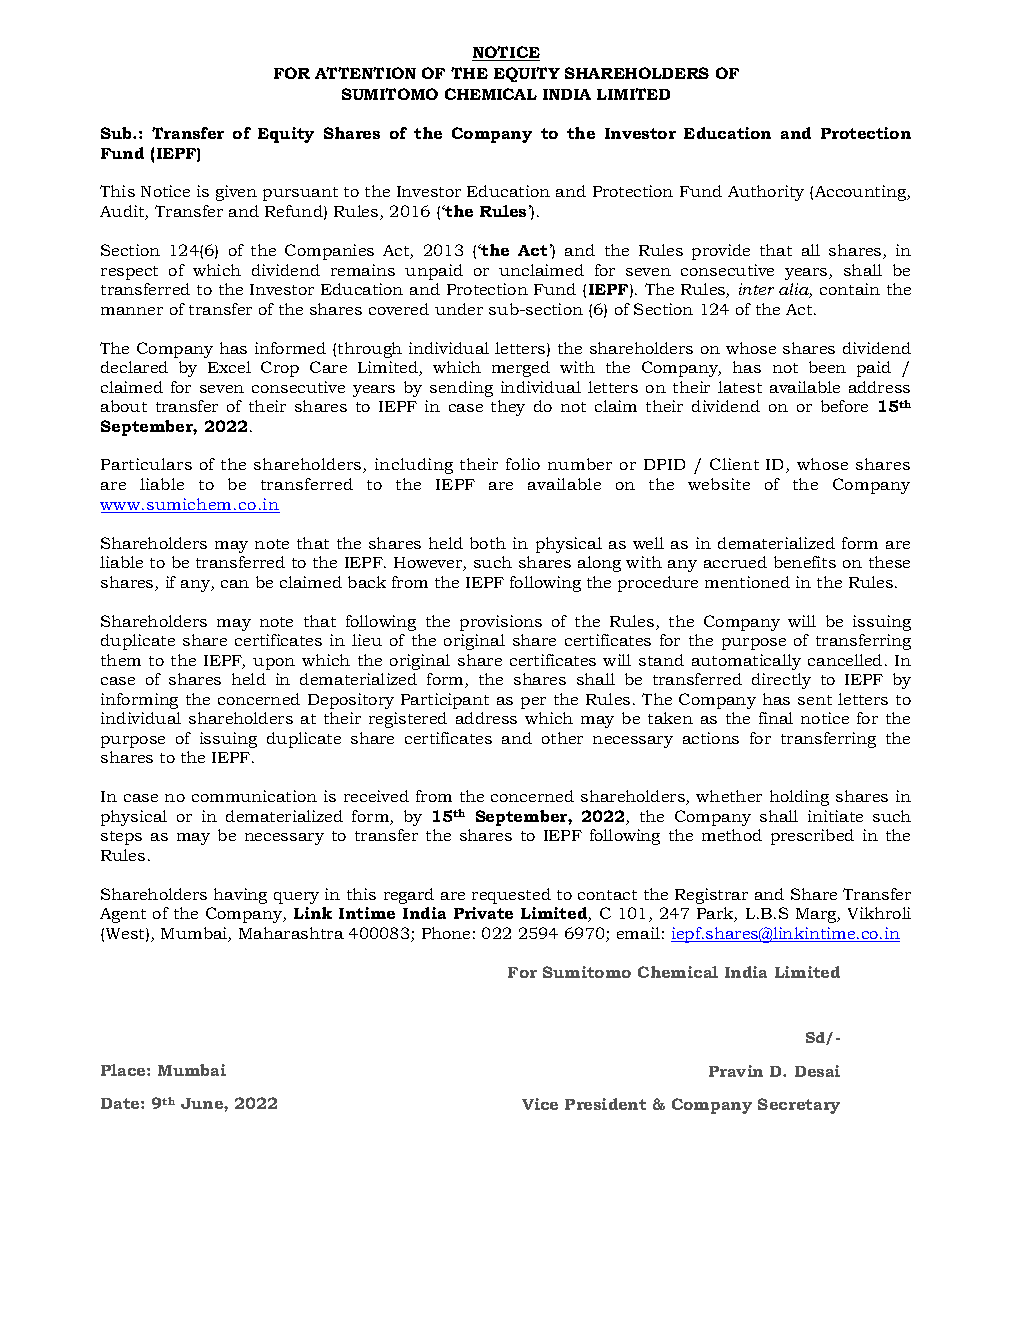 Image resolution: width=1030 pixels, height=1333 pixels. I want to click on merged, so click(521, 369).
